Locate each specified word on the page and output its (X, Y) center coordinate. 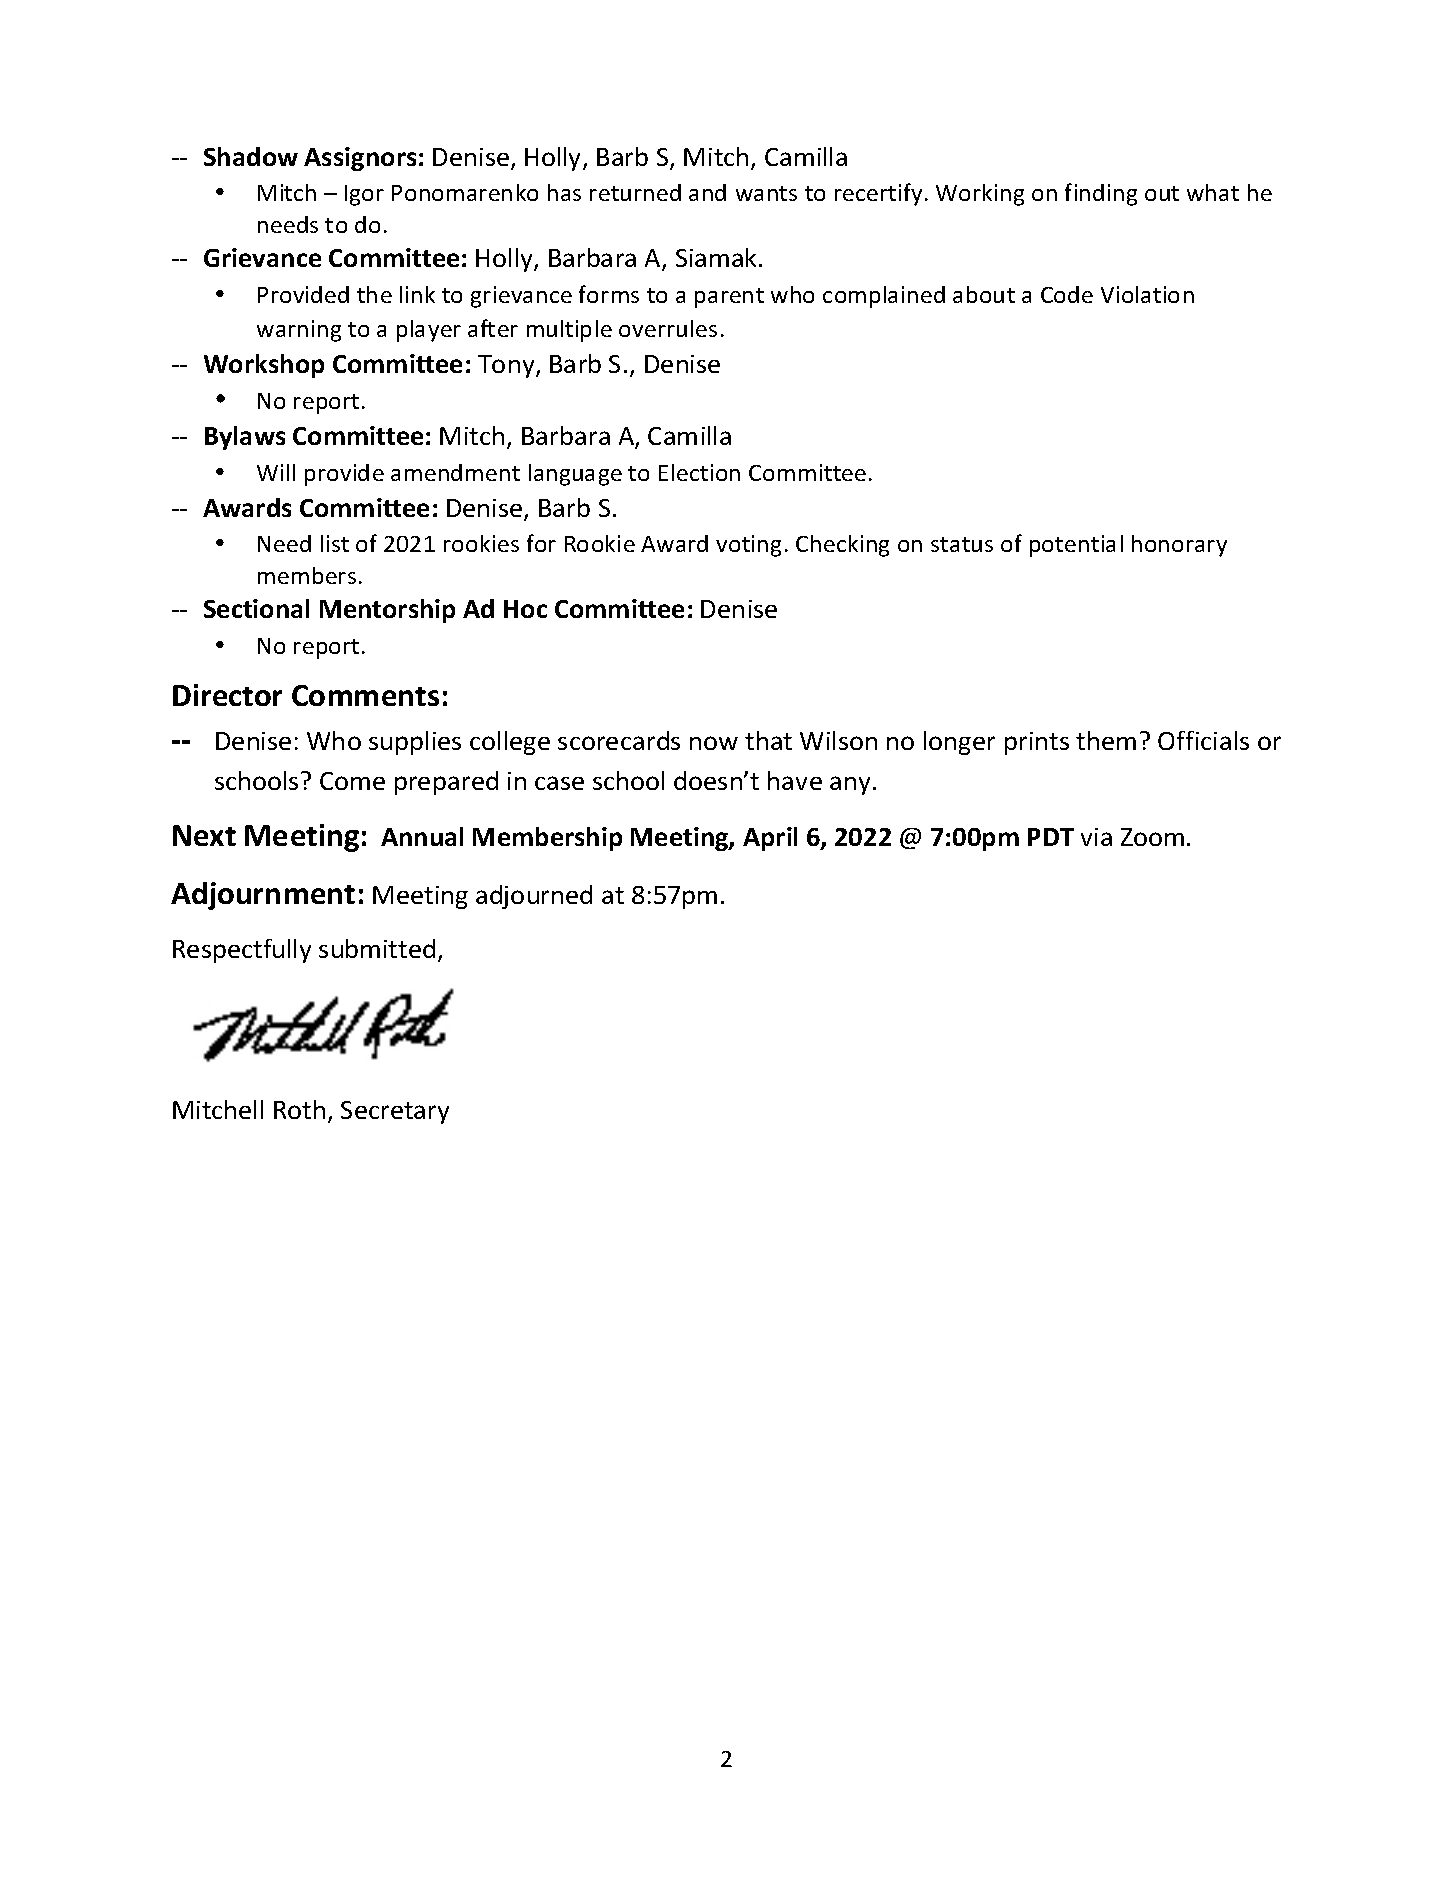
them (1106, 740)
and (707, 192)
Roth (299, 1109)
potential (1076, 546)
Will (276, 472)
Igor (364, 195)
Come (352, 781)
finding (1101, 194)
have (795, 780)
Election (699, 472)
